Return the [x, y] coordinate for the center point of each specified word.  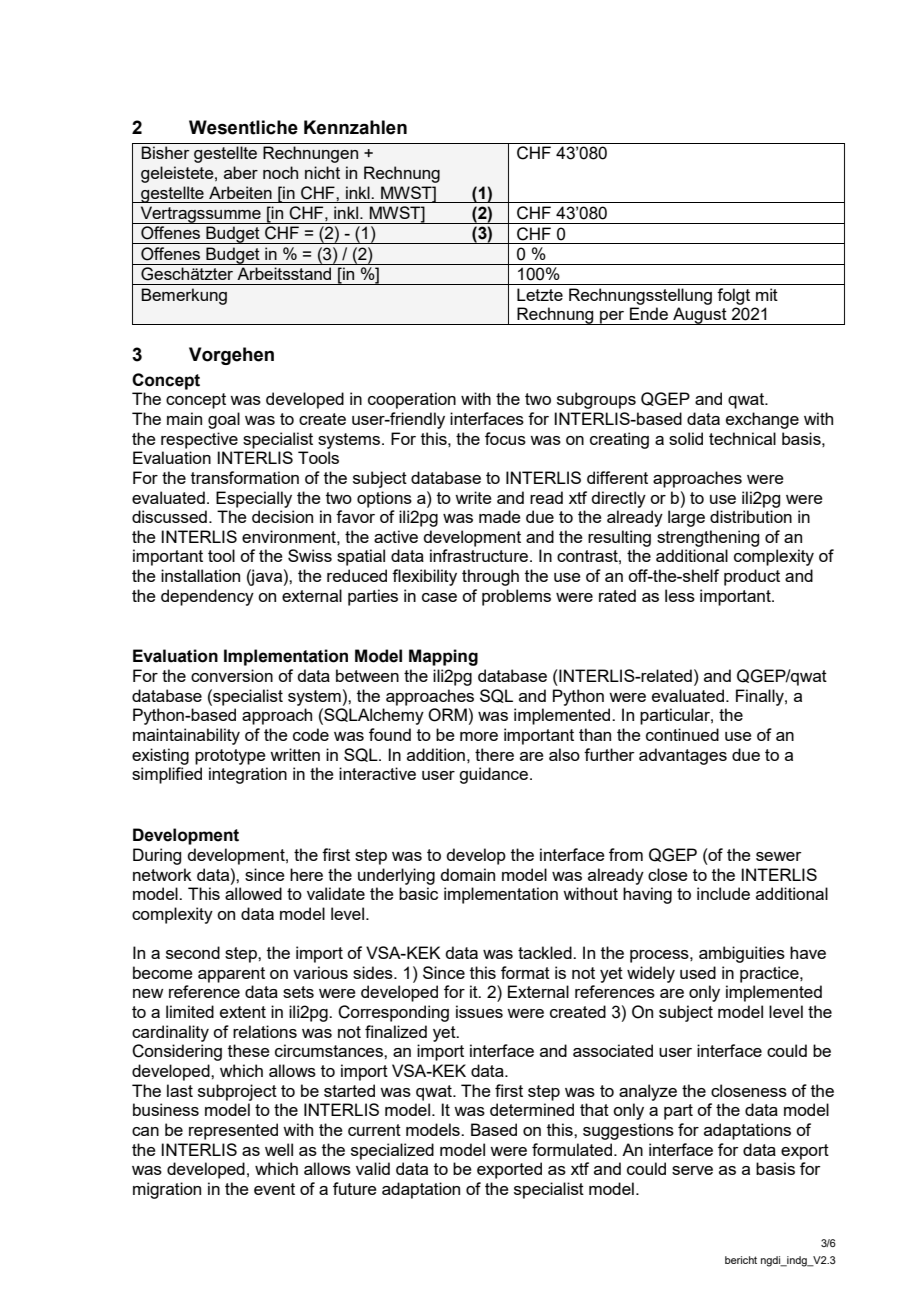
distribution [751, 516]
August [700, 316]
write [473, 497]
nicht [322, 172]
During [157, 856]
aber [241, 172]
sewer [779, 856]
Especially [254, 499]
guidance [493, 775]
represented [233, 1131]
